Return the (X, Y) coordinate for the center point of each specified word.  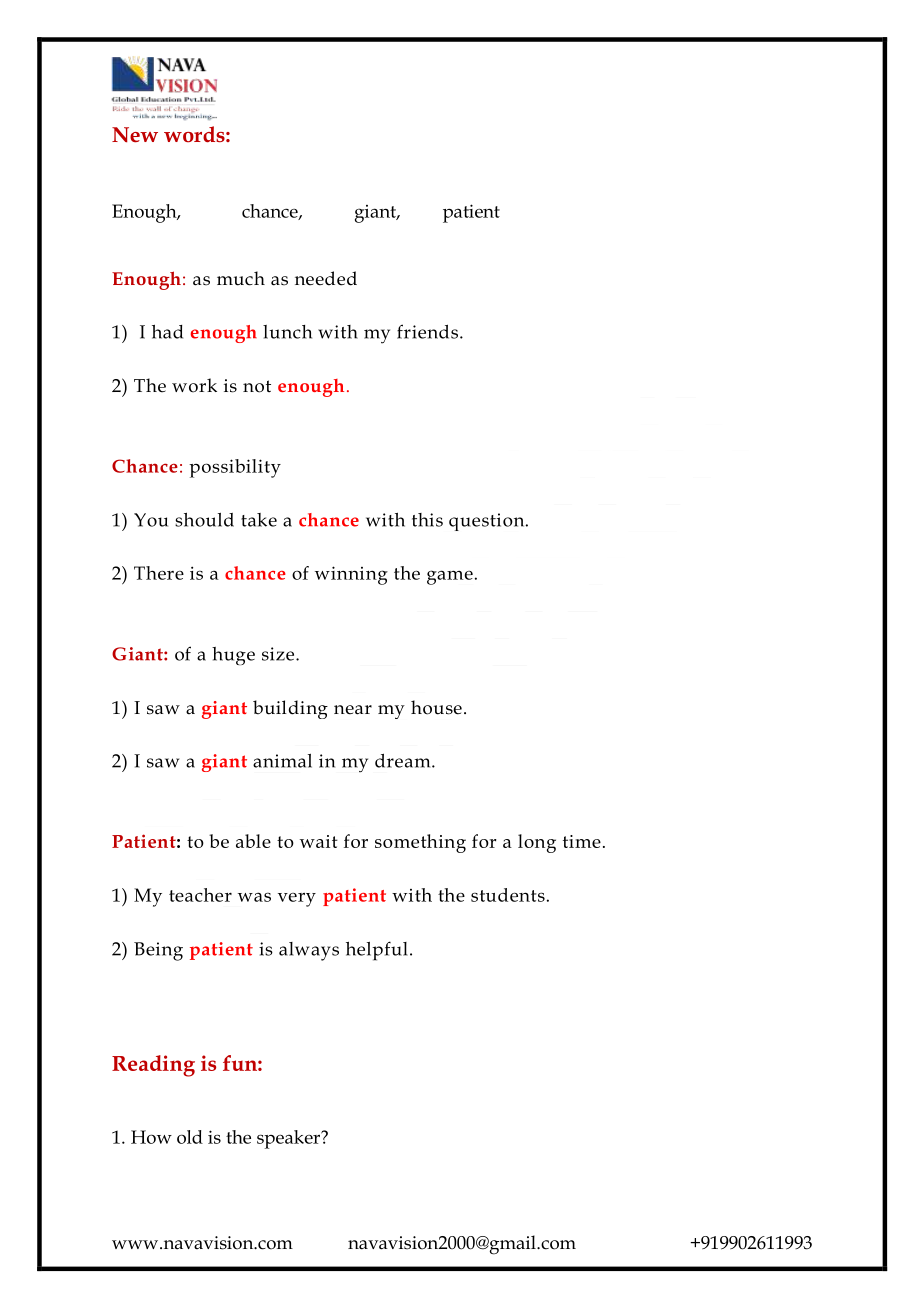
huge (233, 656)
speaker (290, 1139)
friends (427, 331)
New (135, 135)
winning (351, 575)
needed (326, 278)
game (450, 577)
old (190, 1137)
